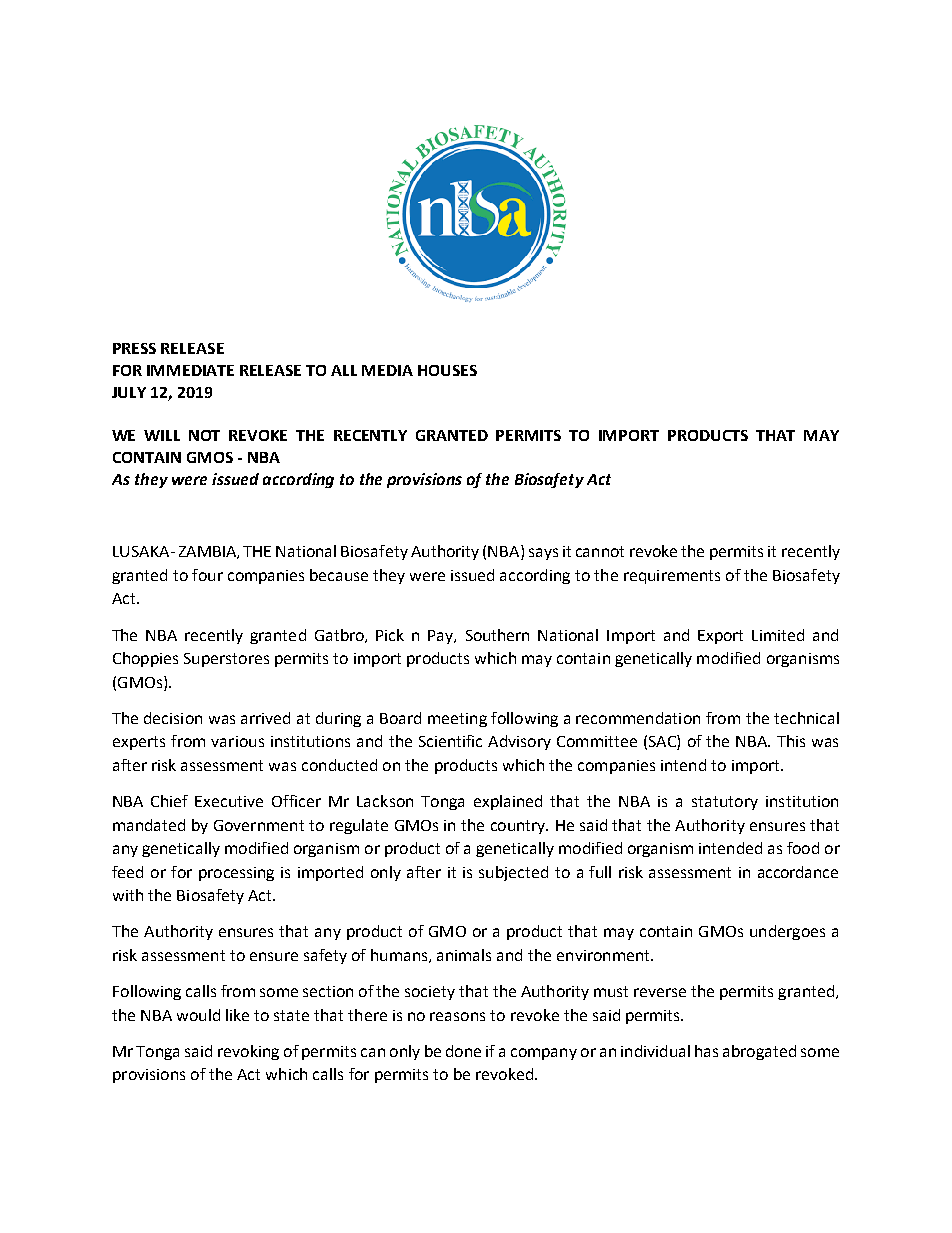 The width and height of the screenshot is (952, 1233). I want to click on says, so click(543, 554).
